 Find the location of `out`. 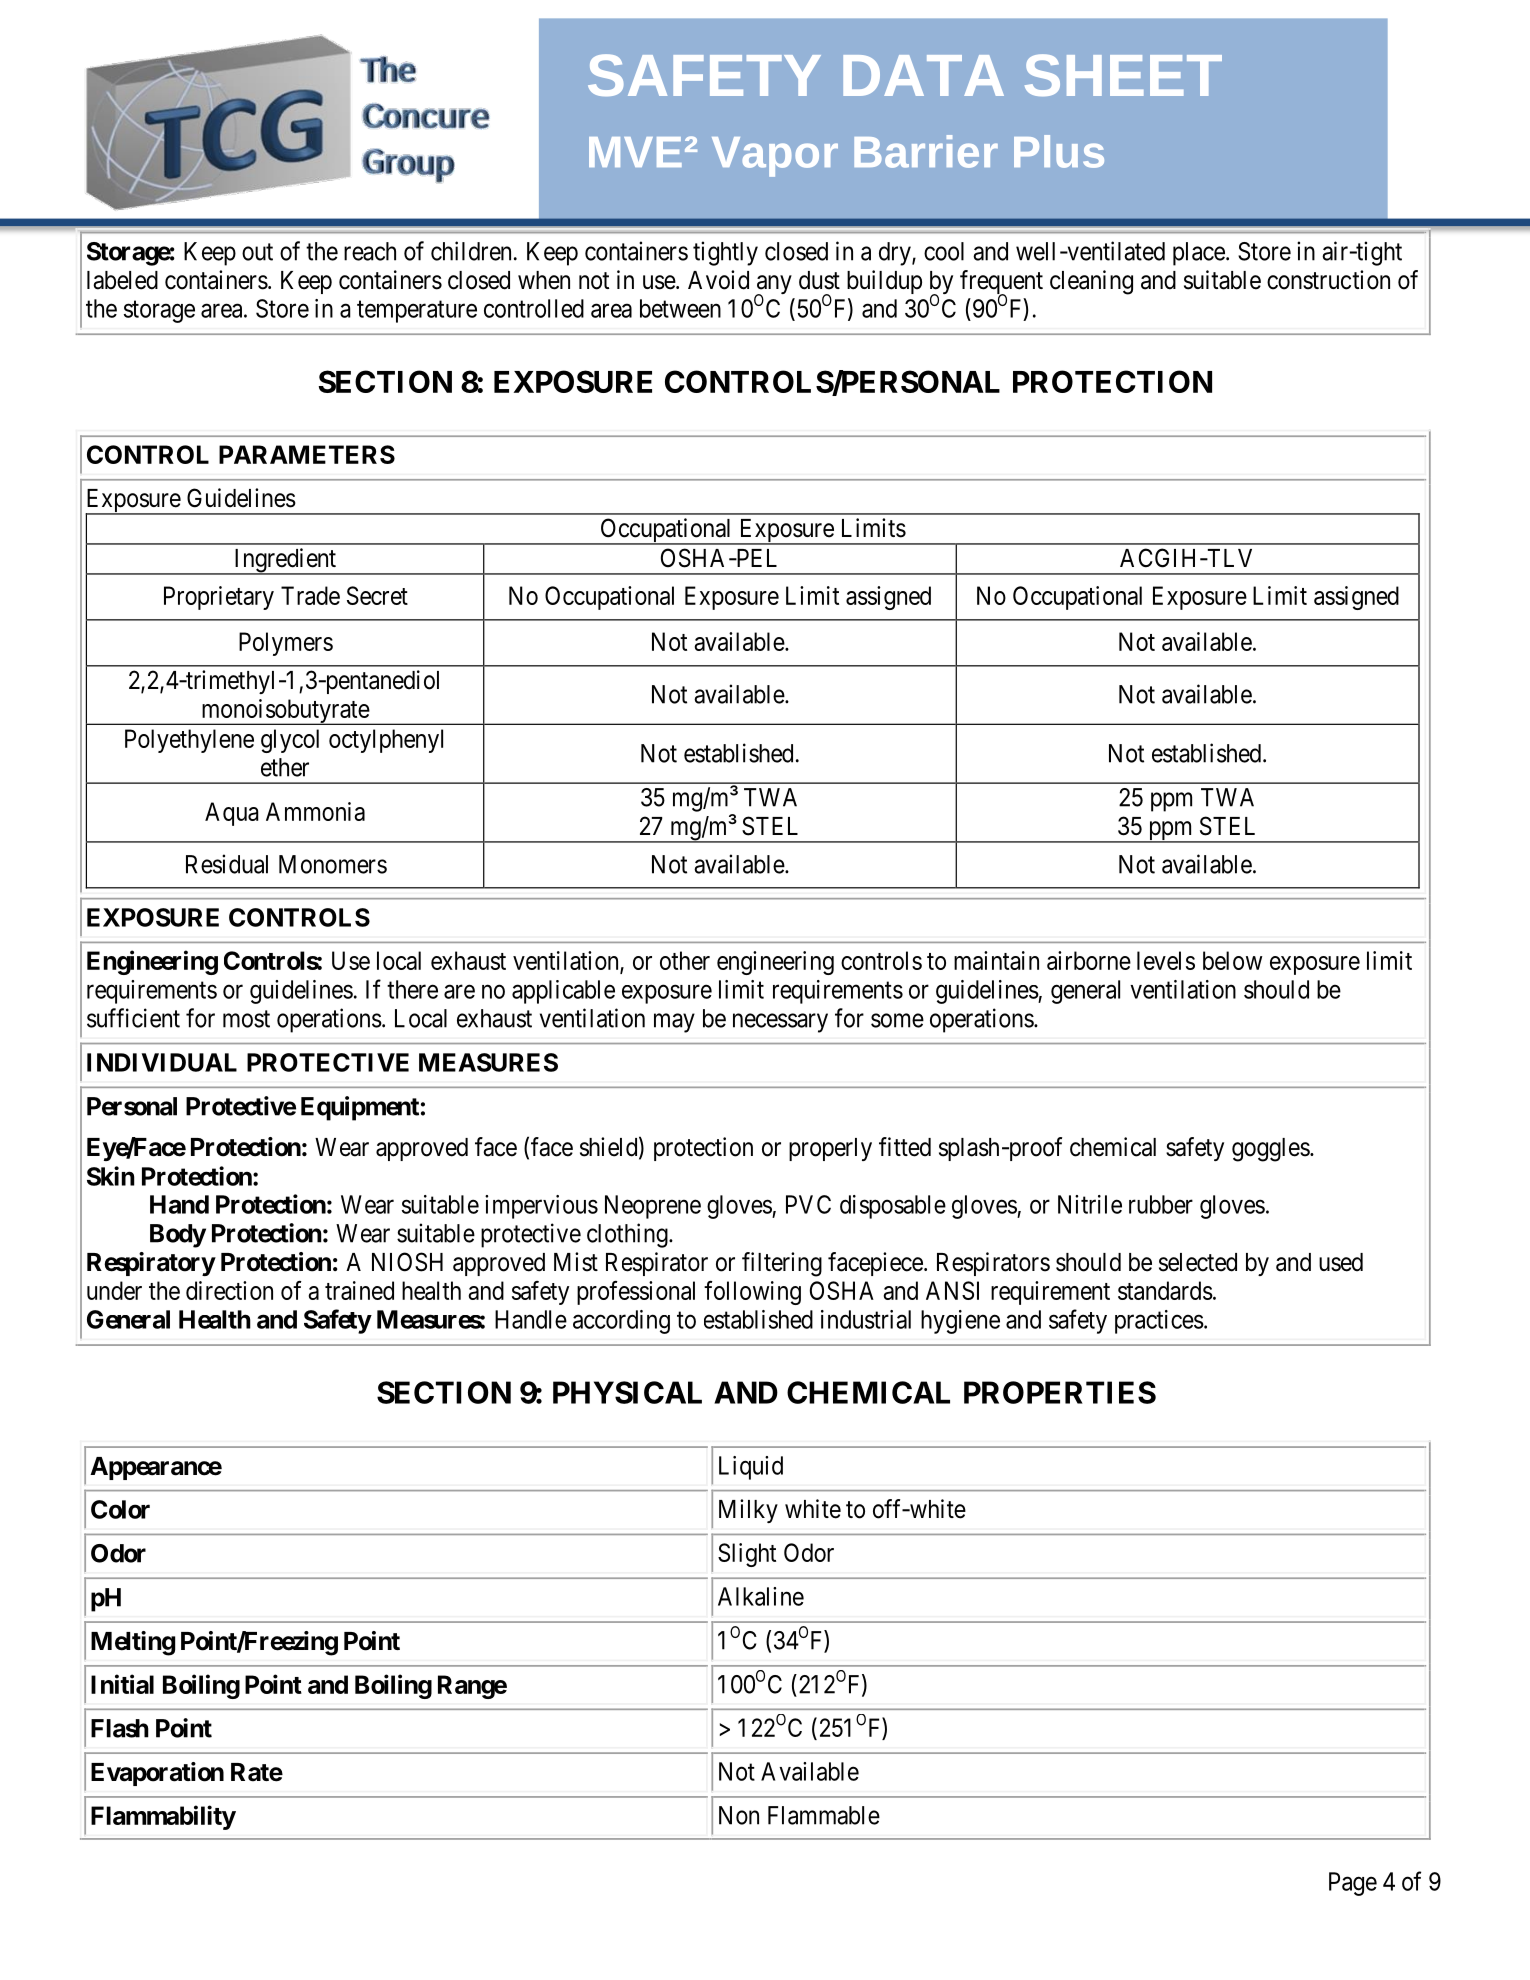

out is located at coordinates (257, 252).
